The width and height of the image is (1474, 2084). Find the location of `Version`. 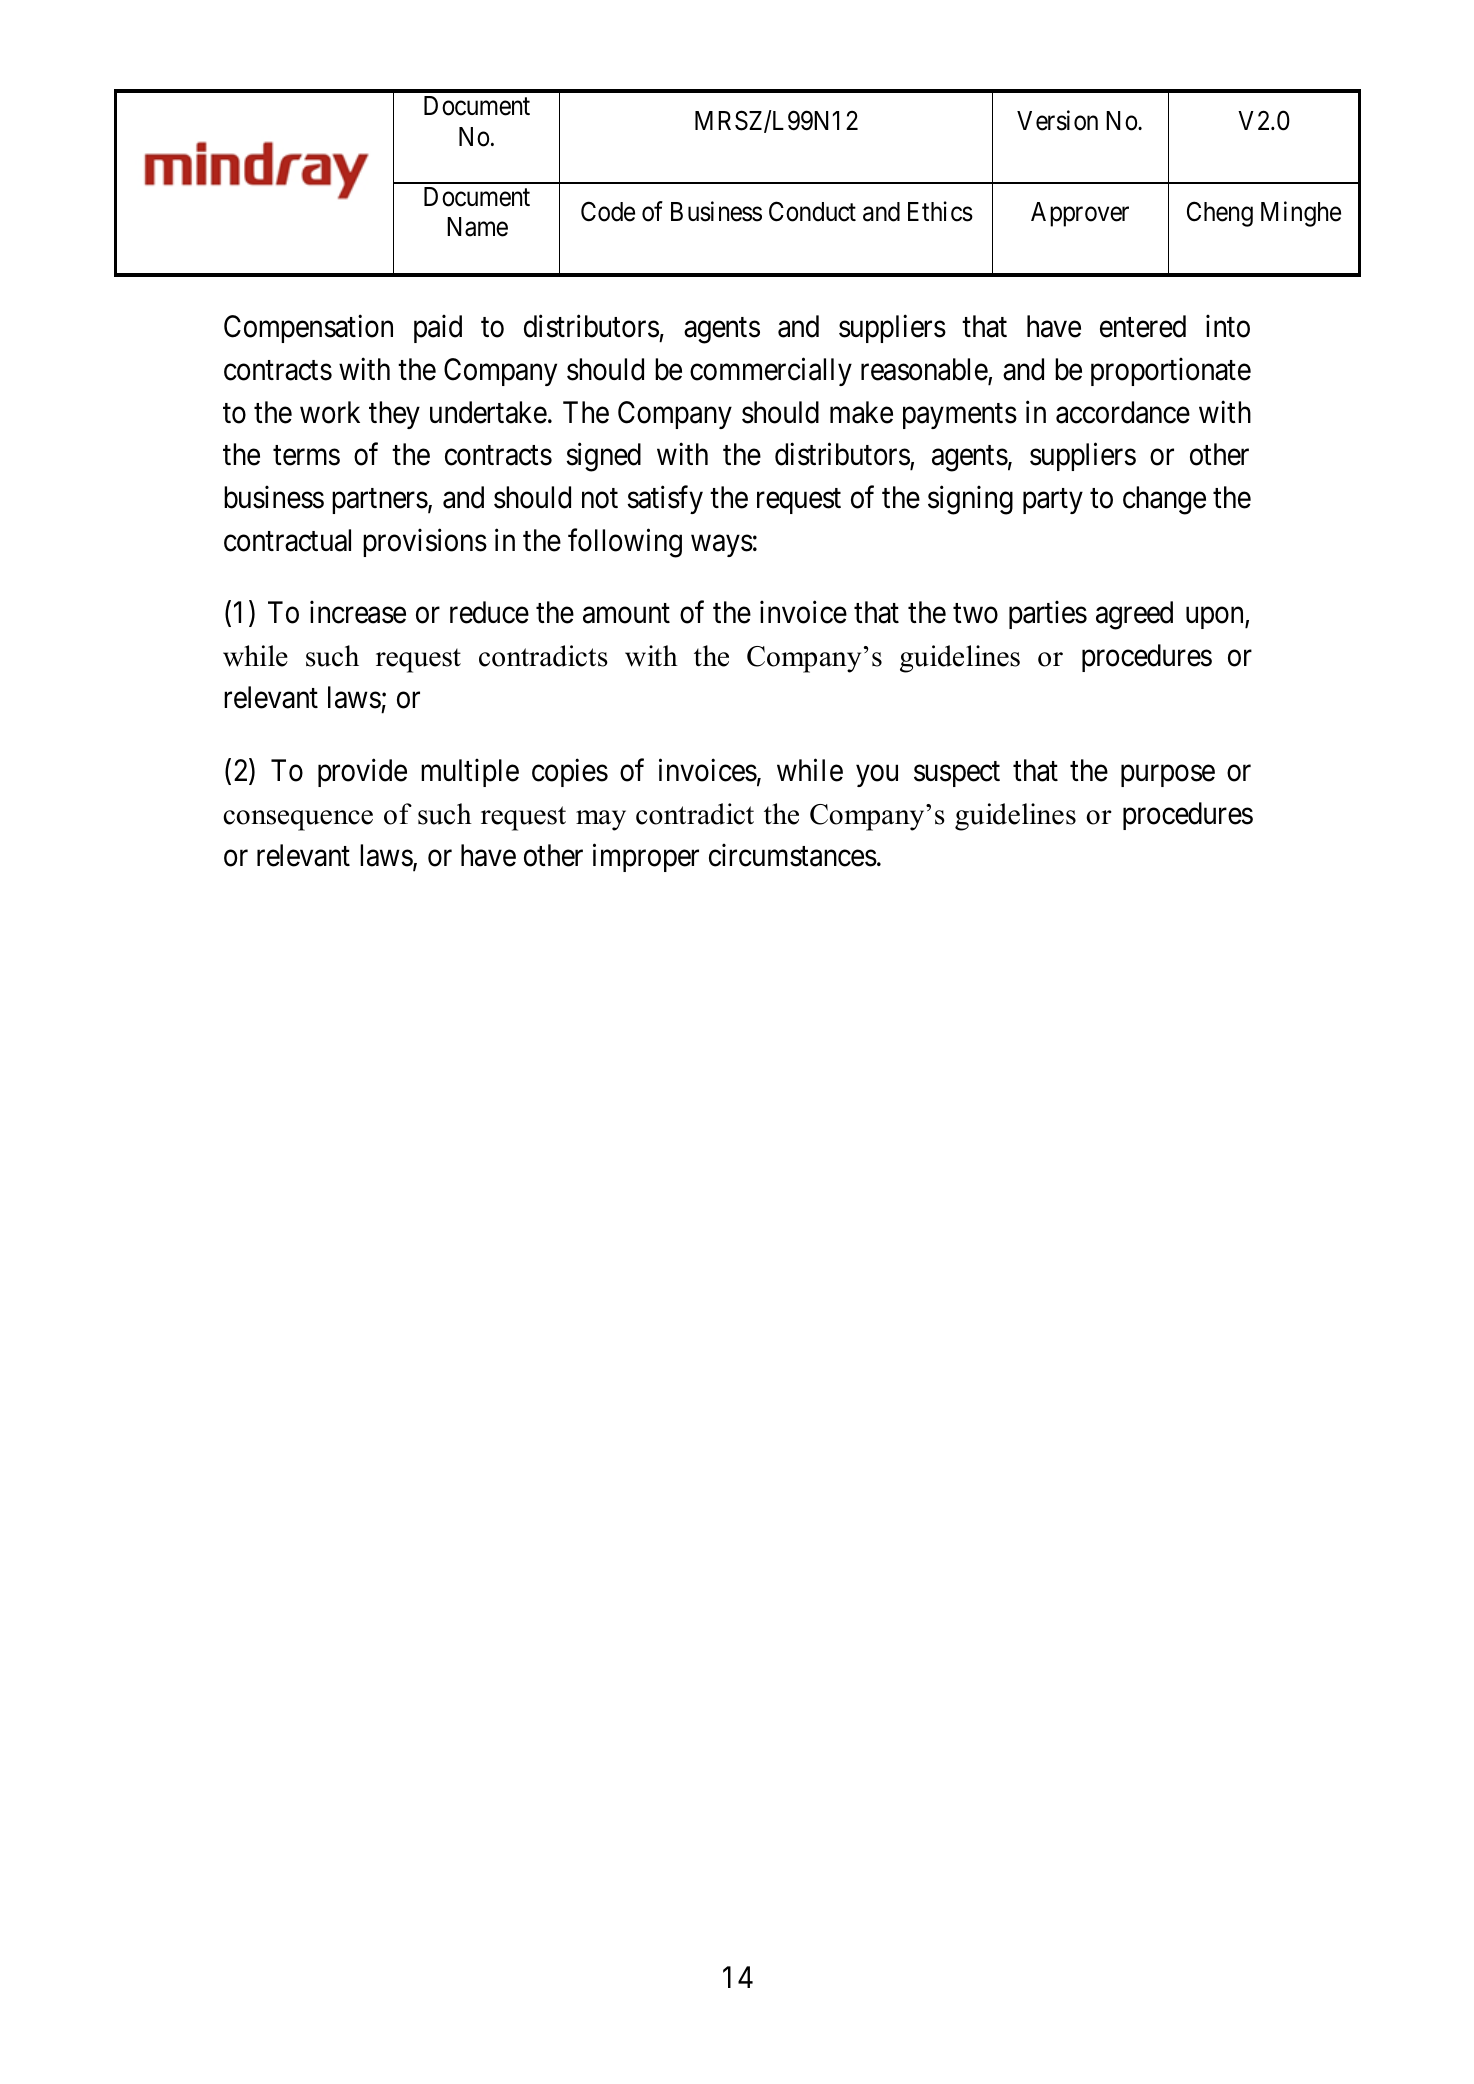

Version is located at coordinates (1057, 120).
